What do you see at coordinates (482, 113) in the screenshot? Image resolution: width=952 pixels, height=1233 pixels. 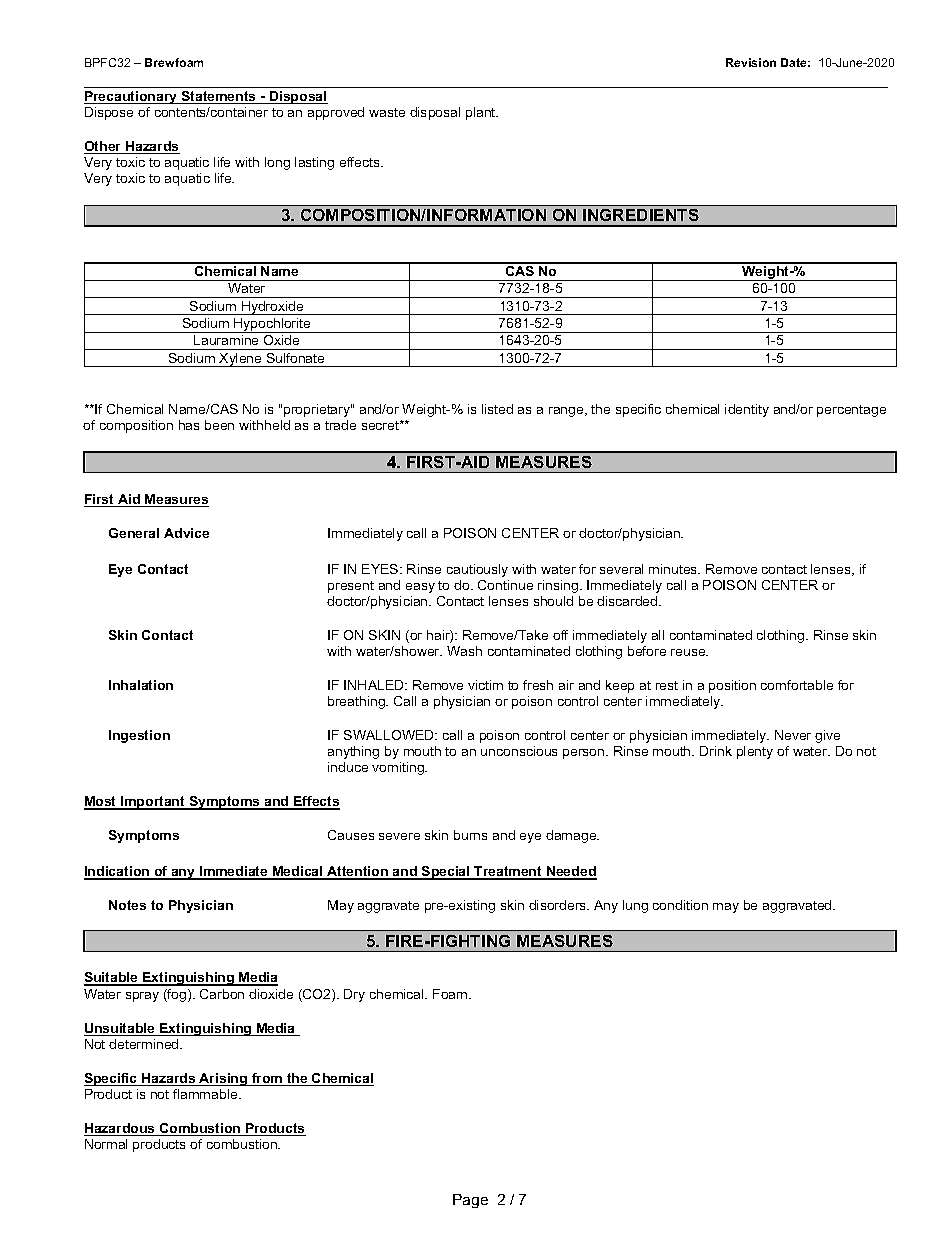 I see `plant` at bounding box center [482, 113].
